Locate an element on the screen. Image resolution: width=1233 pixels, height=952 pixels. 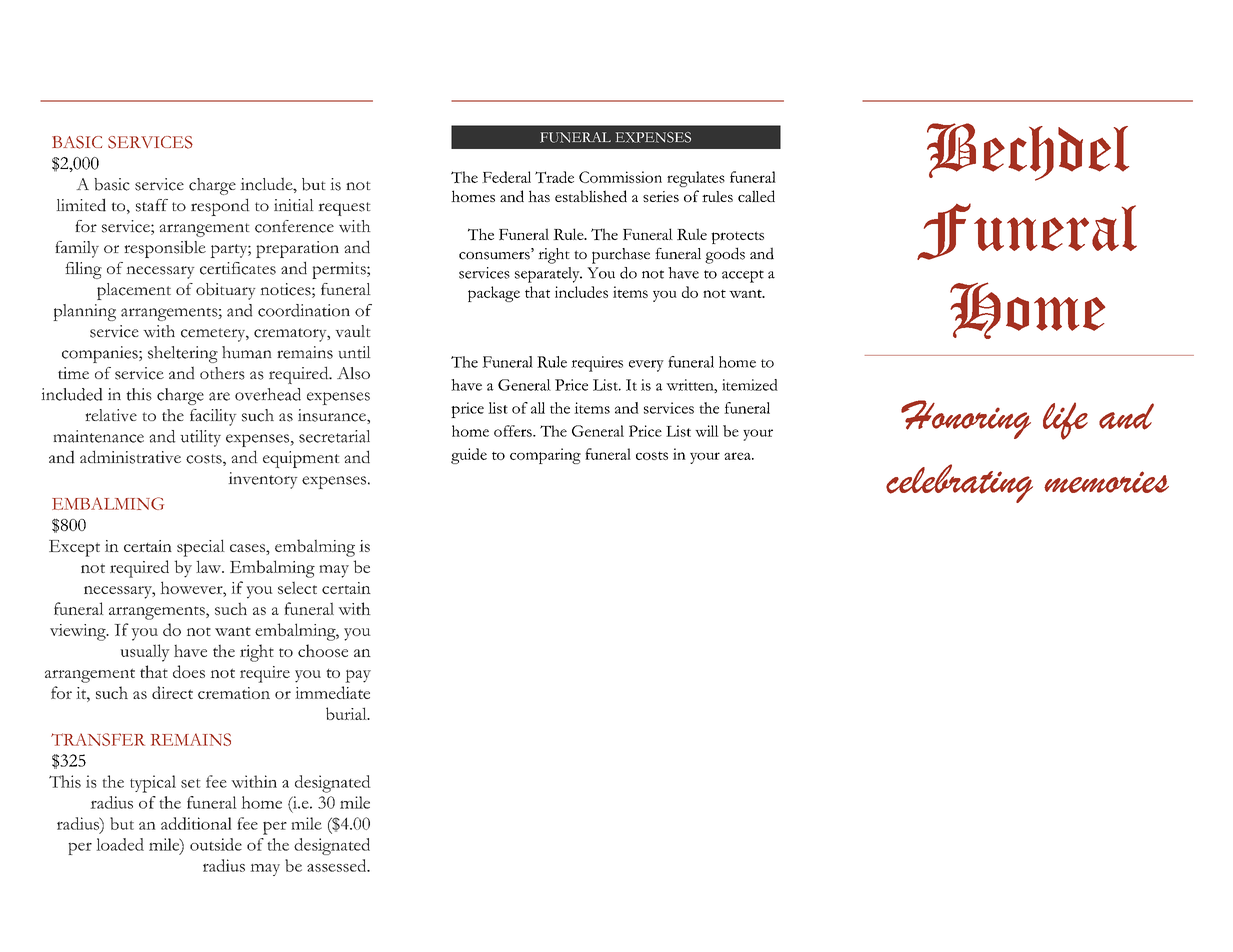
respond is located at coordinates (220, 207).
